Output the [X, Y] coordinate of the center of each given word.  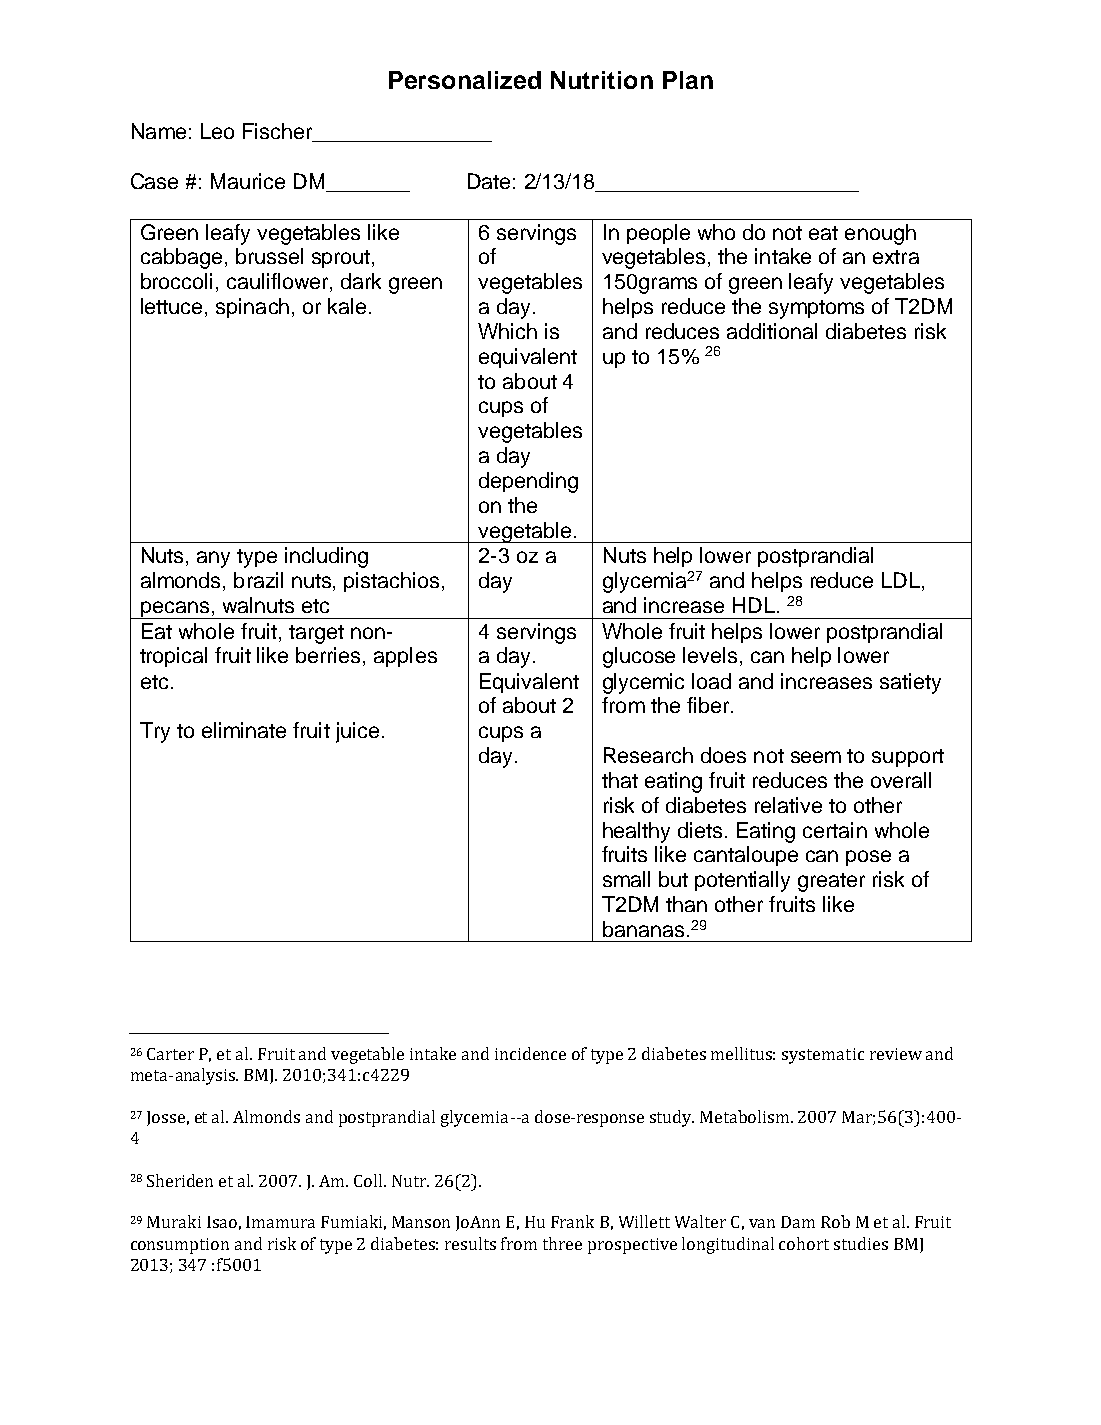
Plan [688, 80]
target [316, 634]
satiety [910, 683]
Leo [217, 131]
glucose [639, 657]
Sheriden [180, 1180]
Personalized [465, 80]
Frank [572, 1221]
